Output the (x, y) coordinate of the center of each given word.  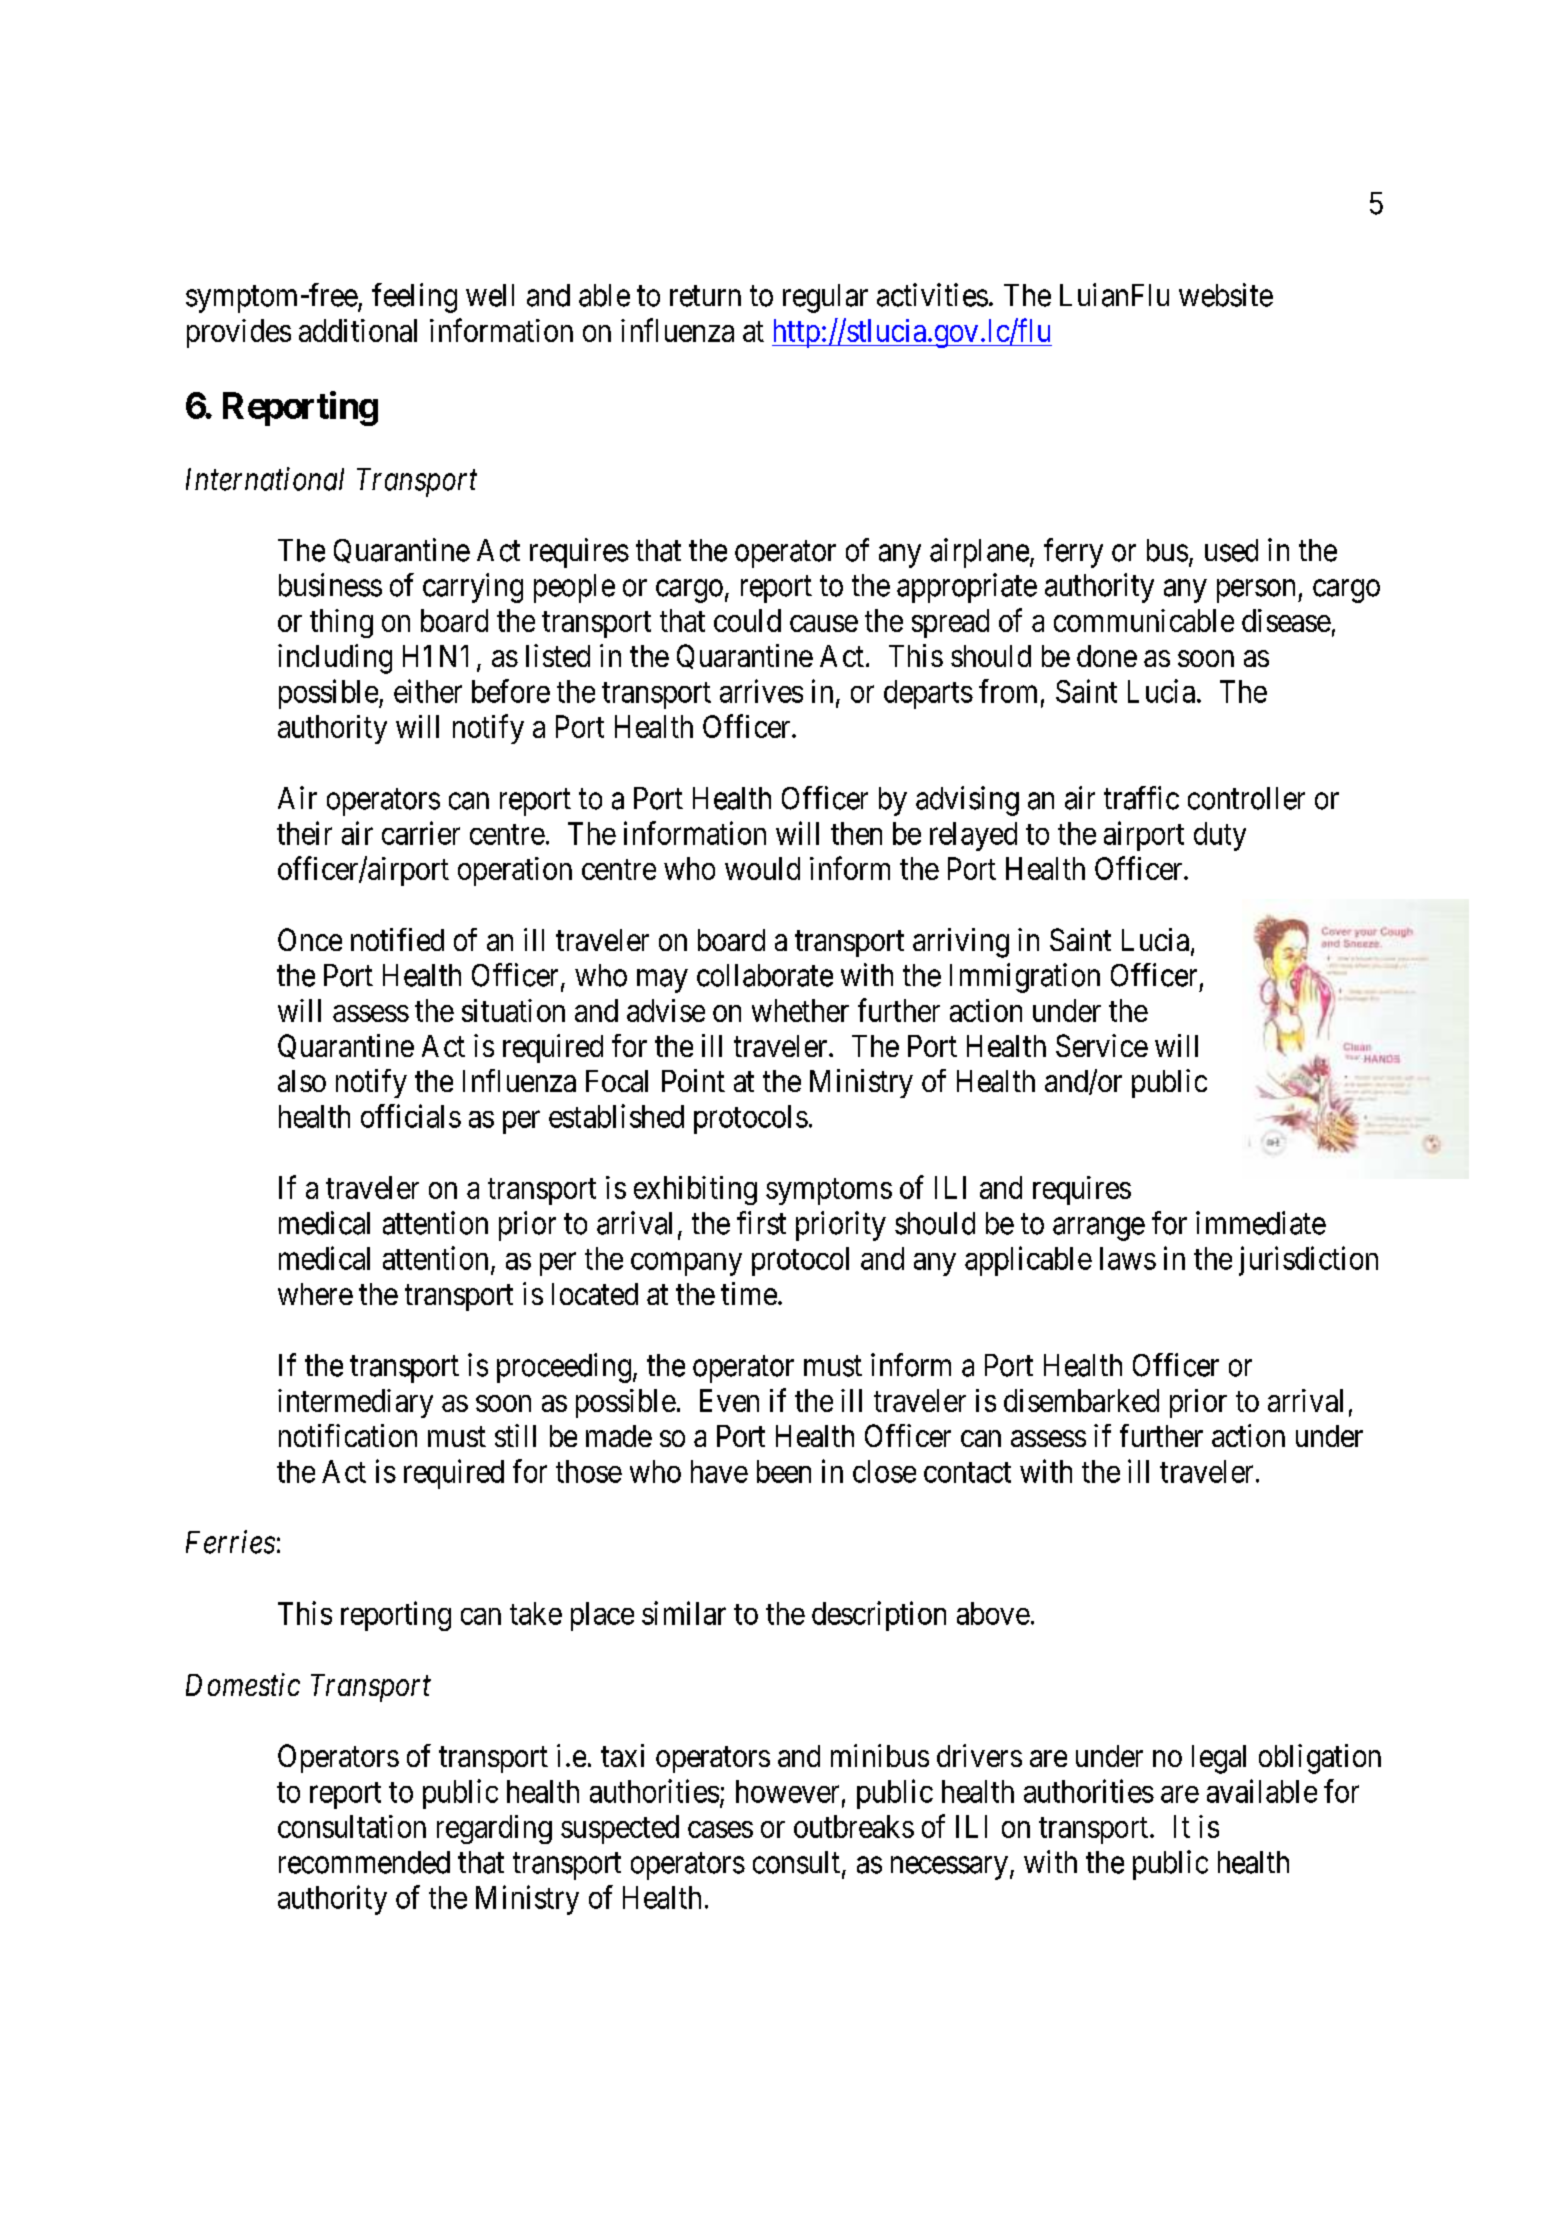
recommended (364, 1862)
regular (825, 298)
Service (1102, 1045)
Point (693, 1080)
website (1226, 295)
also (302, 1081)
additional (358, 330)
